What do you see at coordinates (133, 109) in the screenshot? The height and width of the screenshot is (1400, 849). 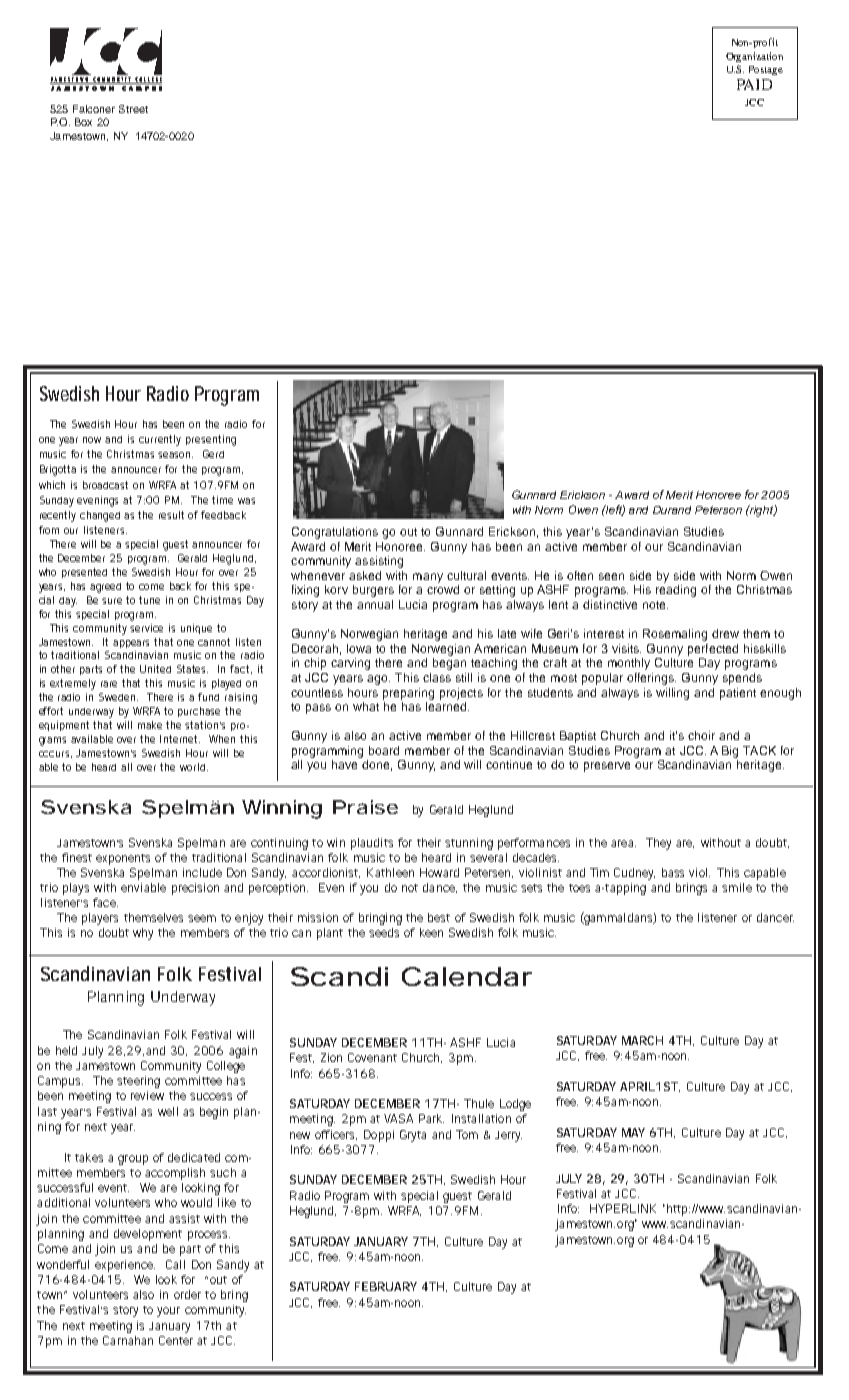 I see `Street` at bounding box center [133, 109].
